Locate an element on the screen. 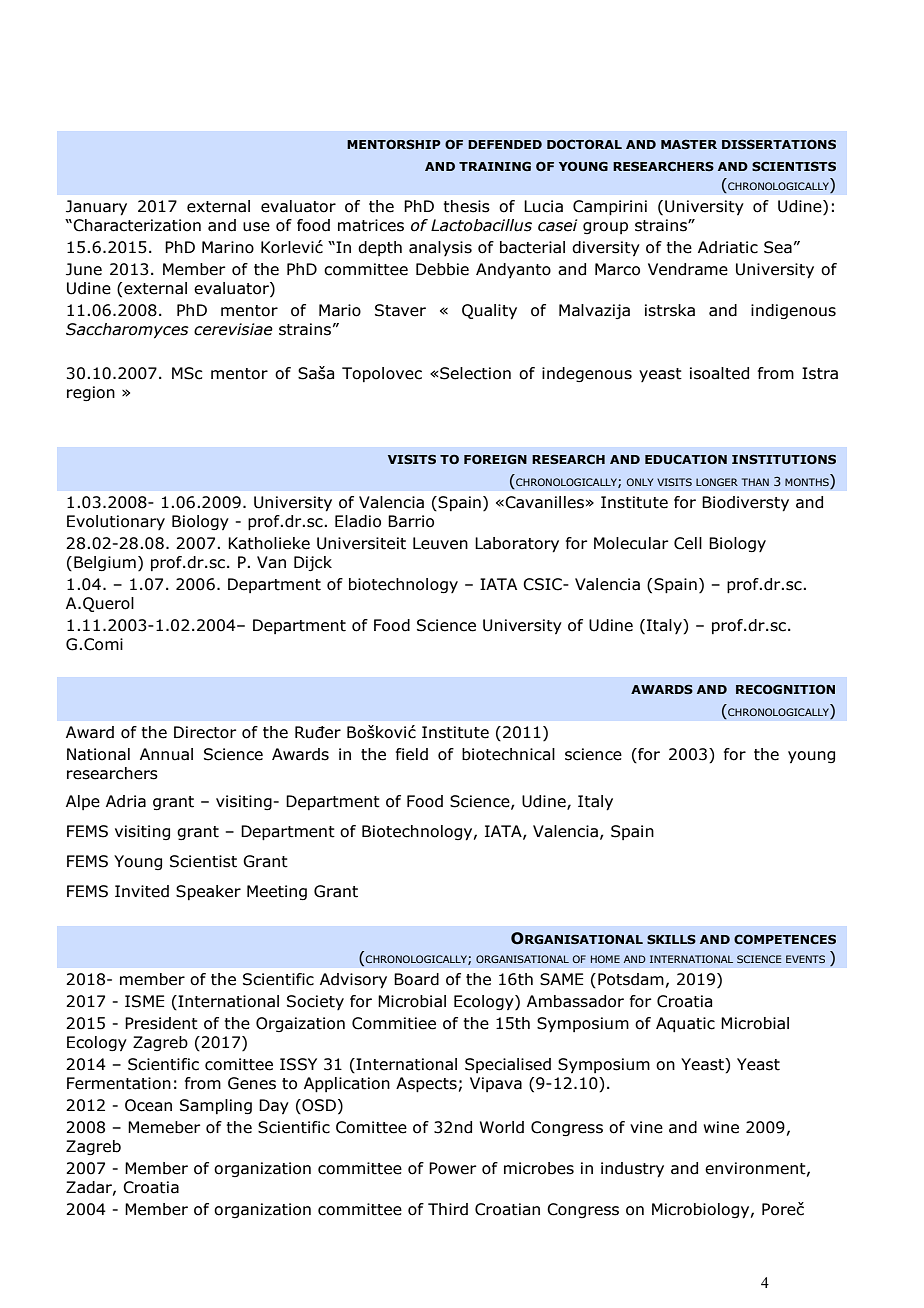 Image resolution: width=924 pixels, height=1308 pixels. Memeber is located at coordinates (164, 1127).
